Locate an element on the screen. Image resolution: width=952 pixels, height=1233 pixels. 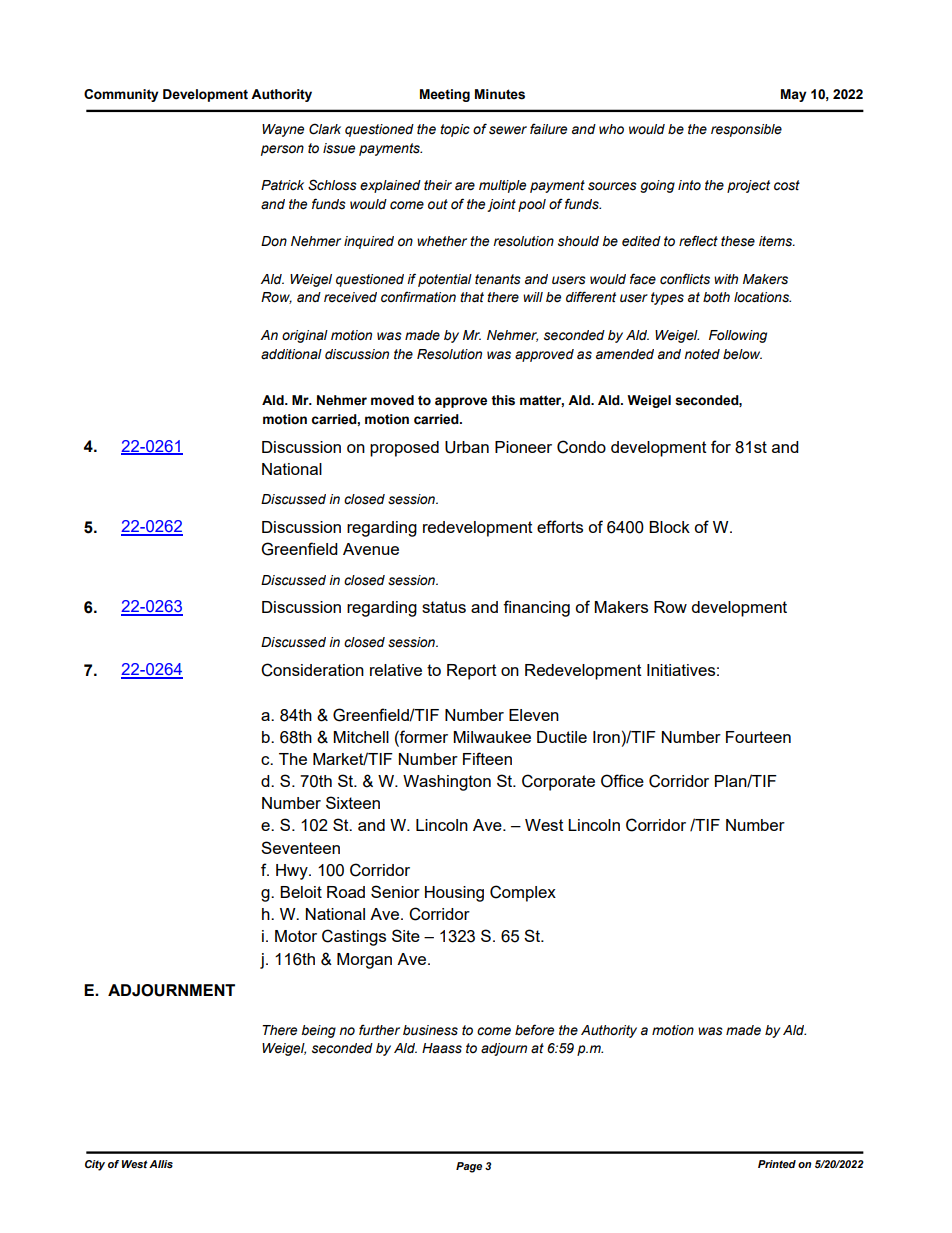
Block is located at coordinates (669, 527).
